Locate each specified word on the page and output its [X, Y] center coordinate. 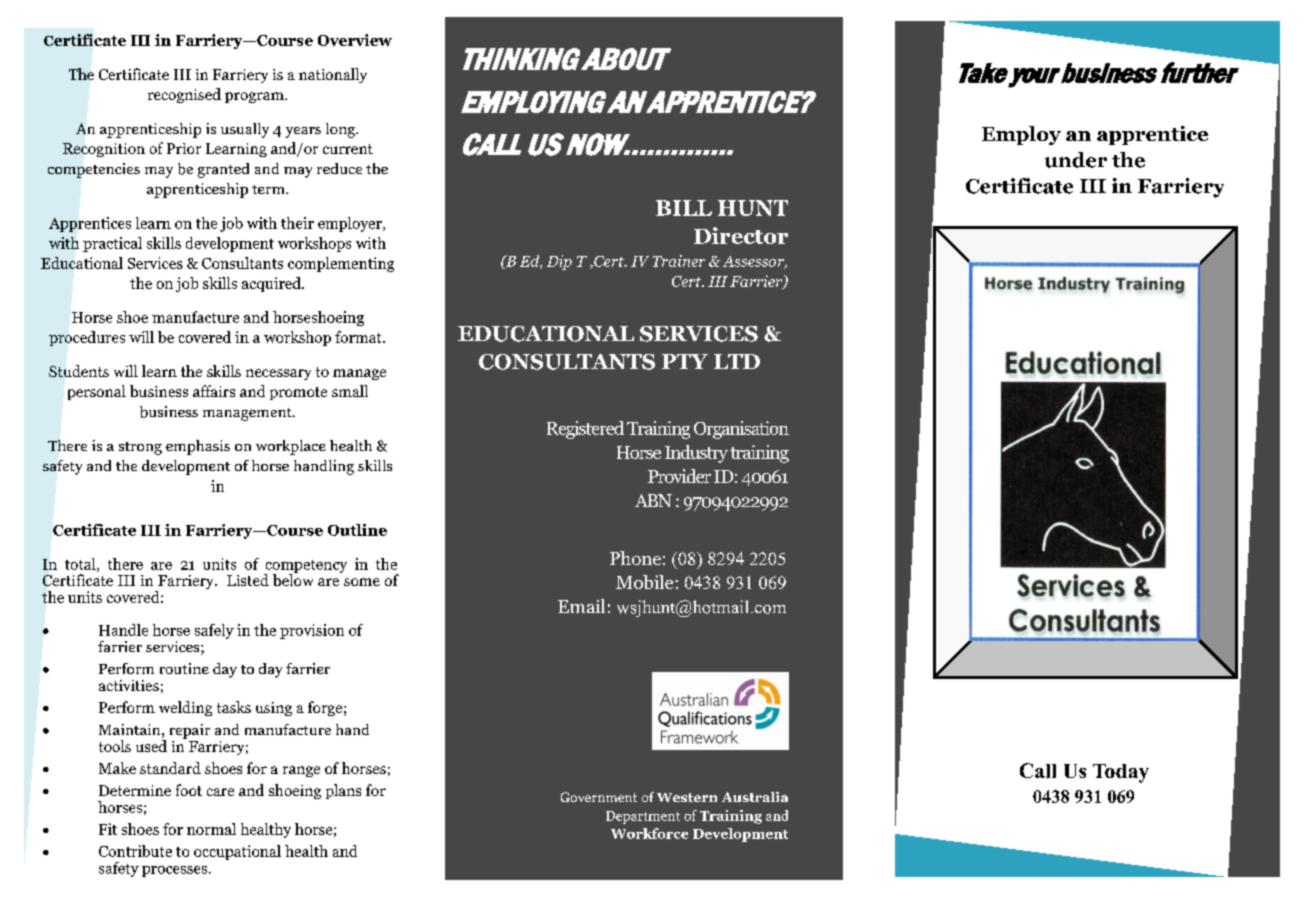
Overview [355, 40]
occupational [237, 852]
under [1076, 160]
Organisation [741, 430]
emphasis [198, 447]
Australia [755, 797]
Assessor [755, 262]
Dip [559, 262]
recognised [184, 95]
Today [1121, 773]
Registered [585, 430]
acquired [272, 284]
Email [581, 606]
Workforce [649, 833]
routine [184, 668]
